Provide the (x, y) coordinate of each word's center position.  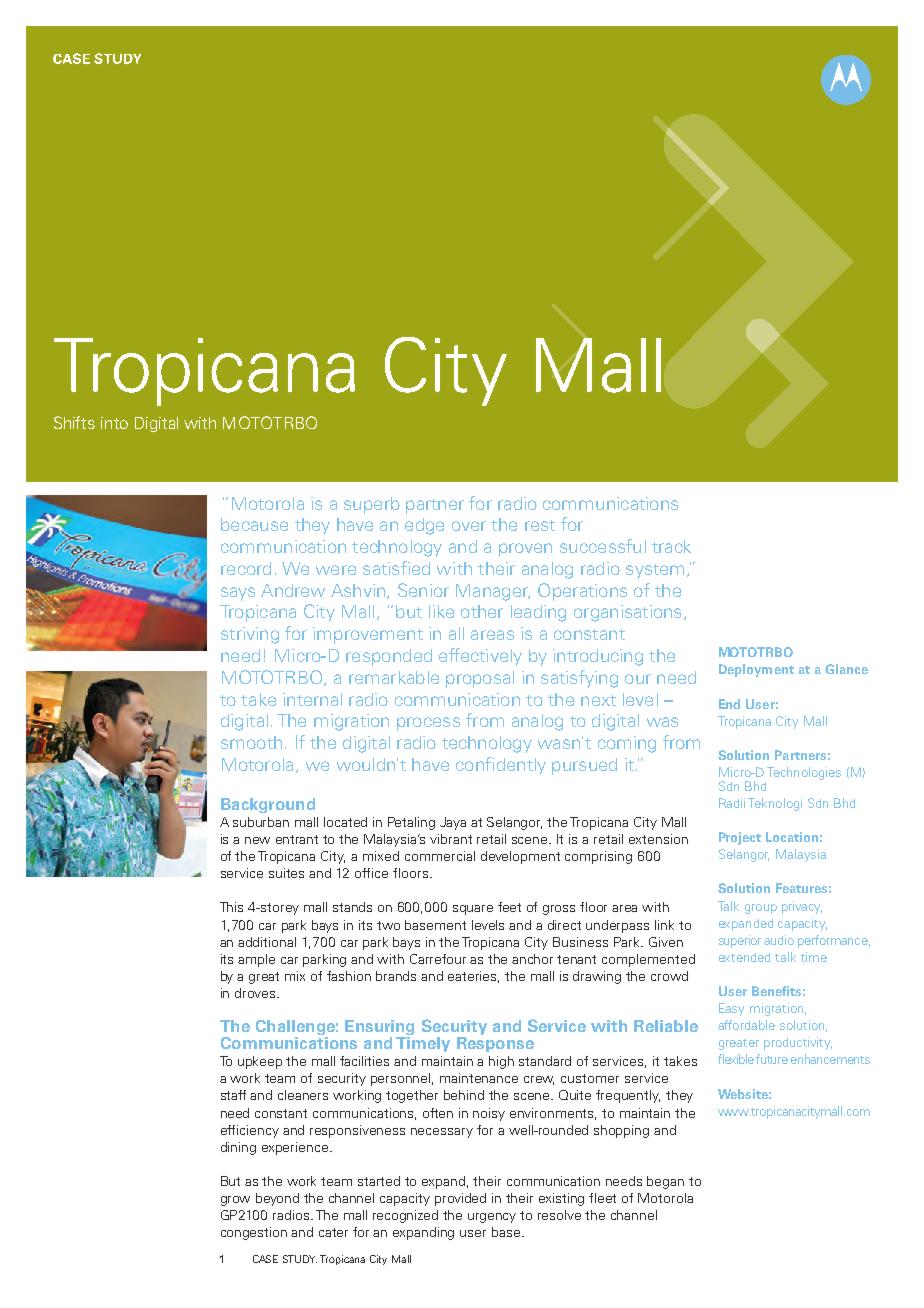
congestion (254, 1233)
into (114, 423)
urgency (492, 1218)
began (665, 1182)
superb (372, 505)
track (671, 546)
